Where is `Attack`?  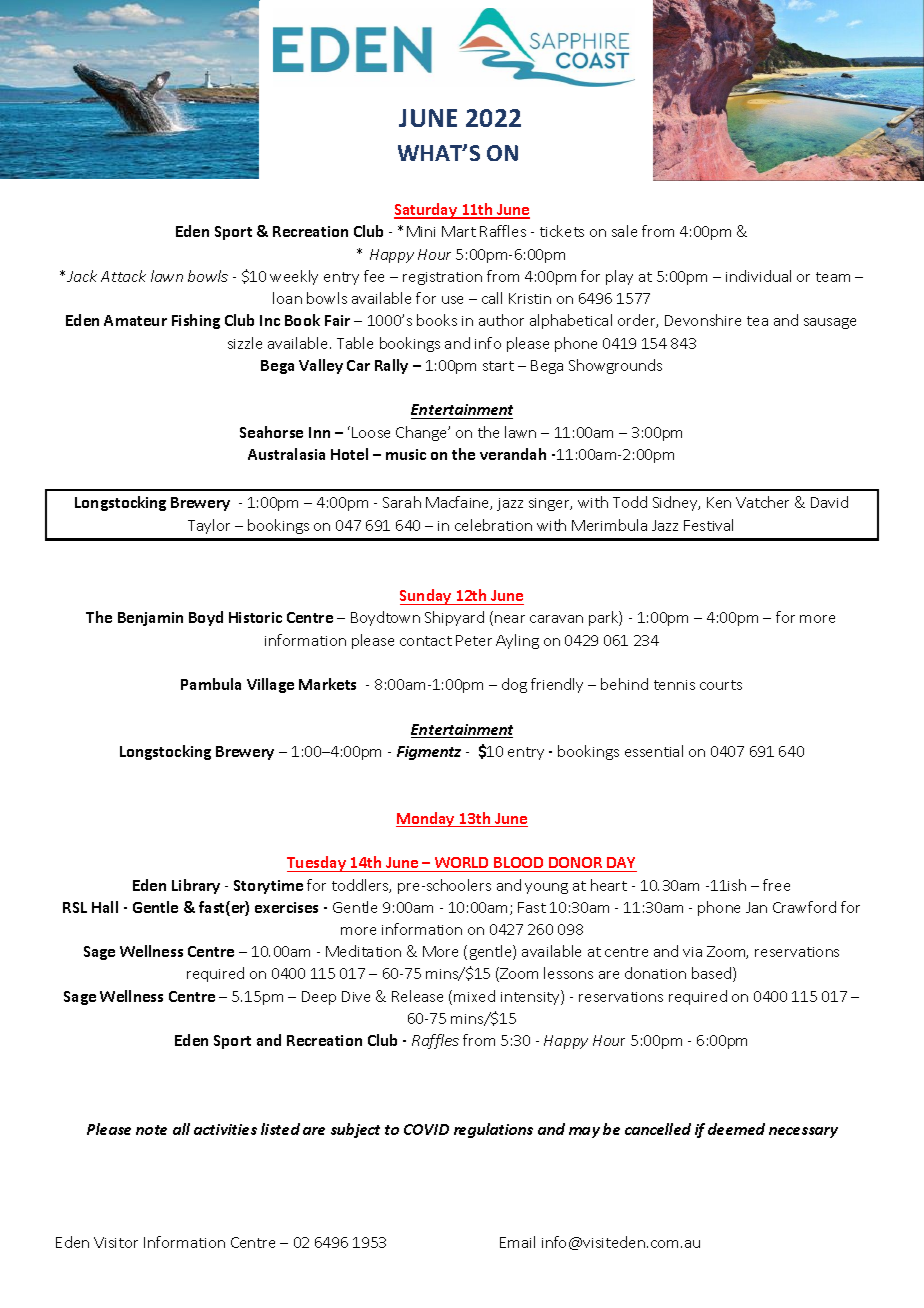
Attack is located at coordinates (123, 276).
